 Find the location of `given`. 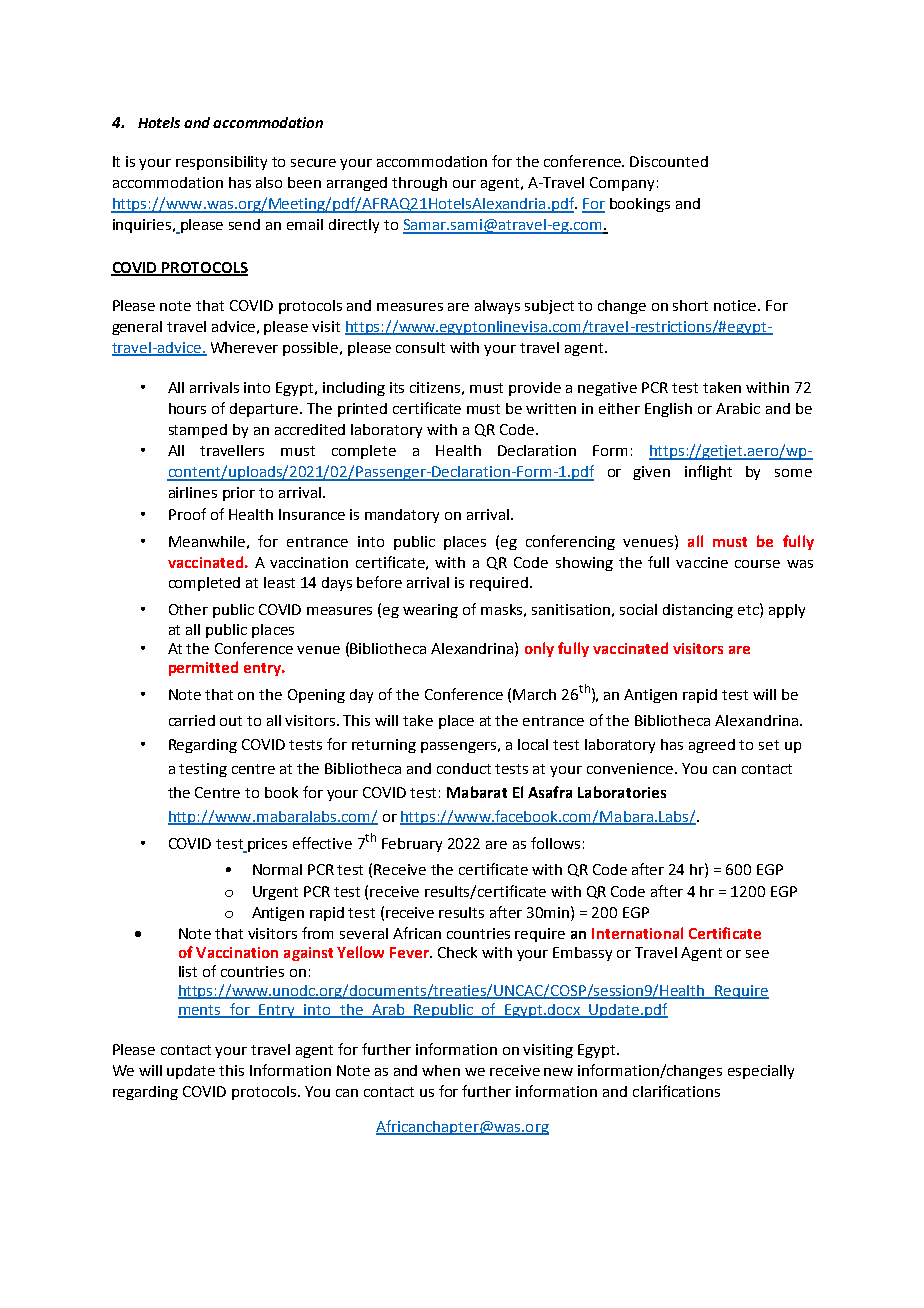

given is located at coordinates (651, 473).
